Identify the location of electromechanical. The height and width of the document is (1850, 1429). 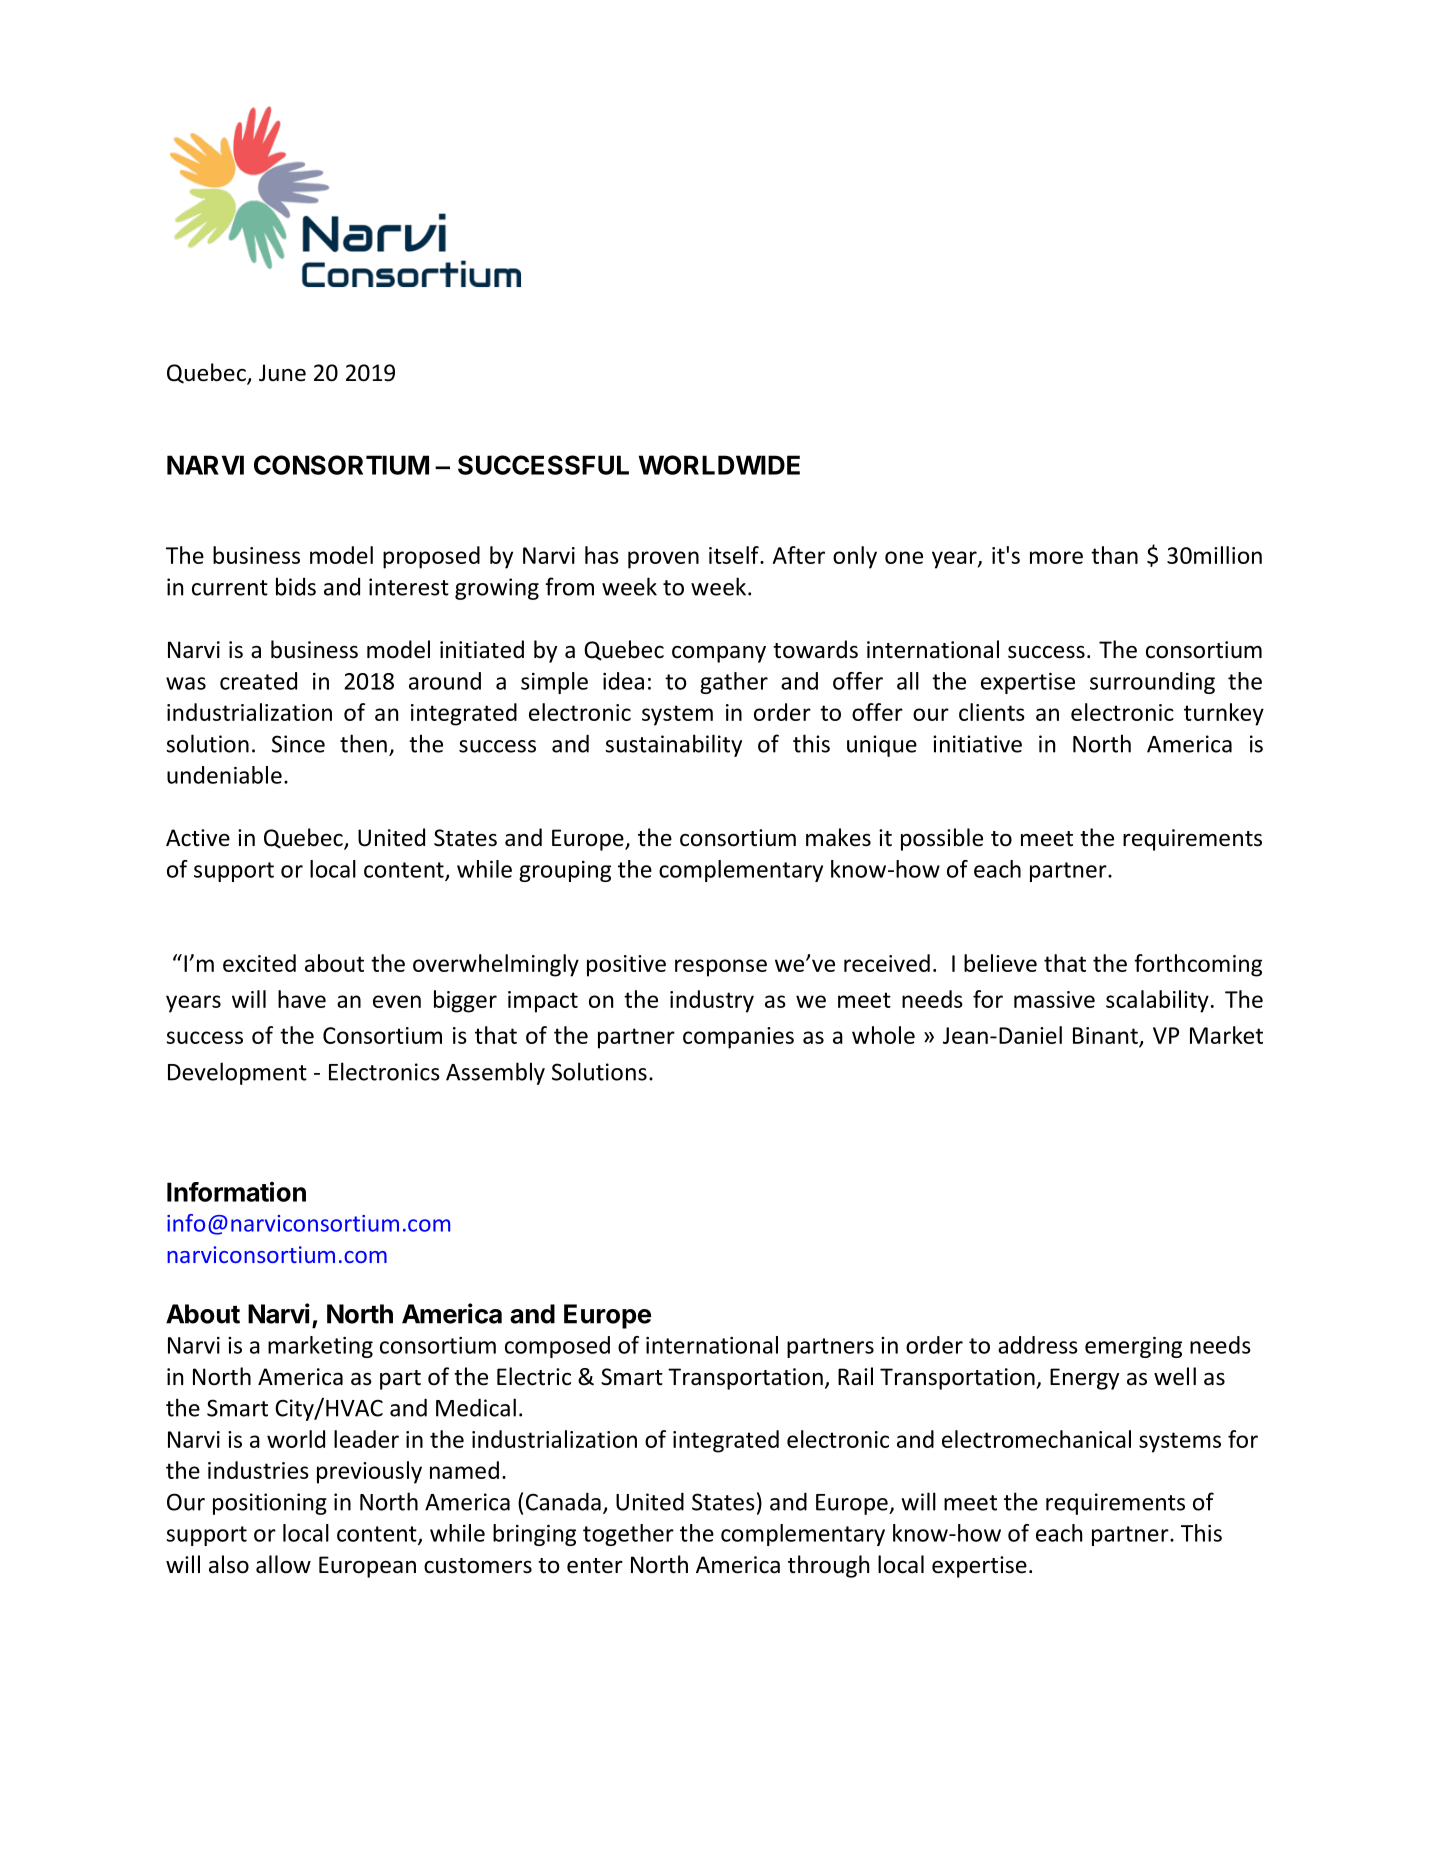
(1036, 1439).
